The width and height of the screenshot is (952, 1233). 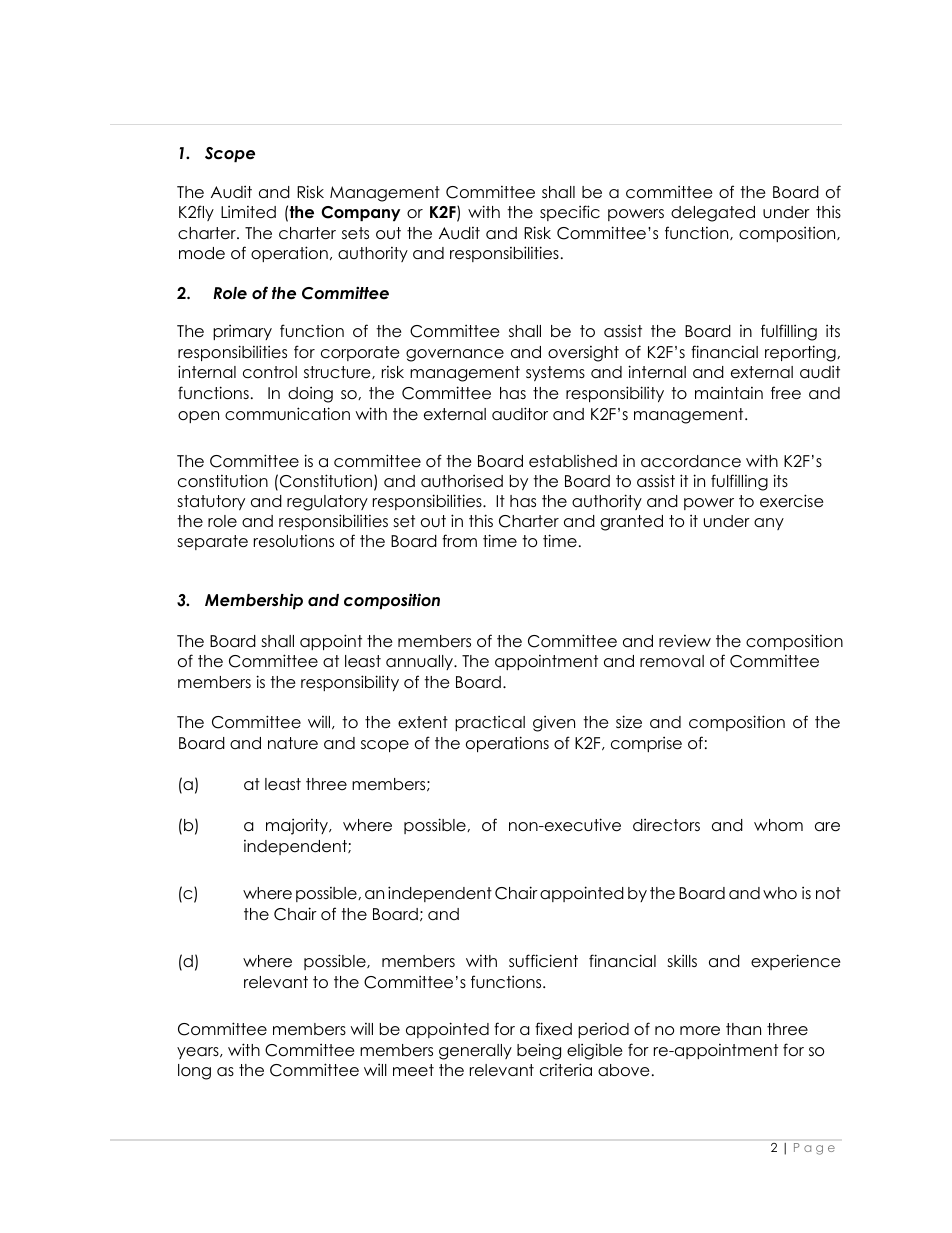 I want to click on Limited, so click(x=248, y=212).
